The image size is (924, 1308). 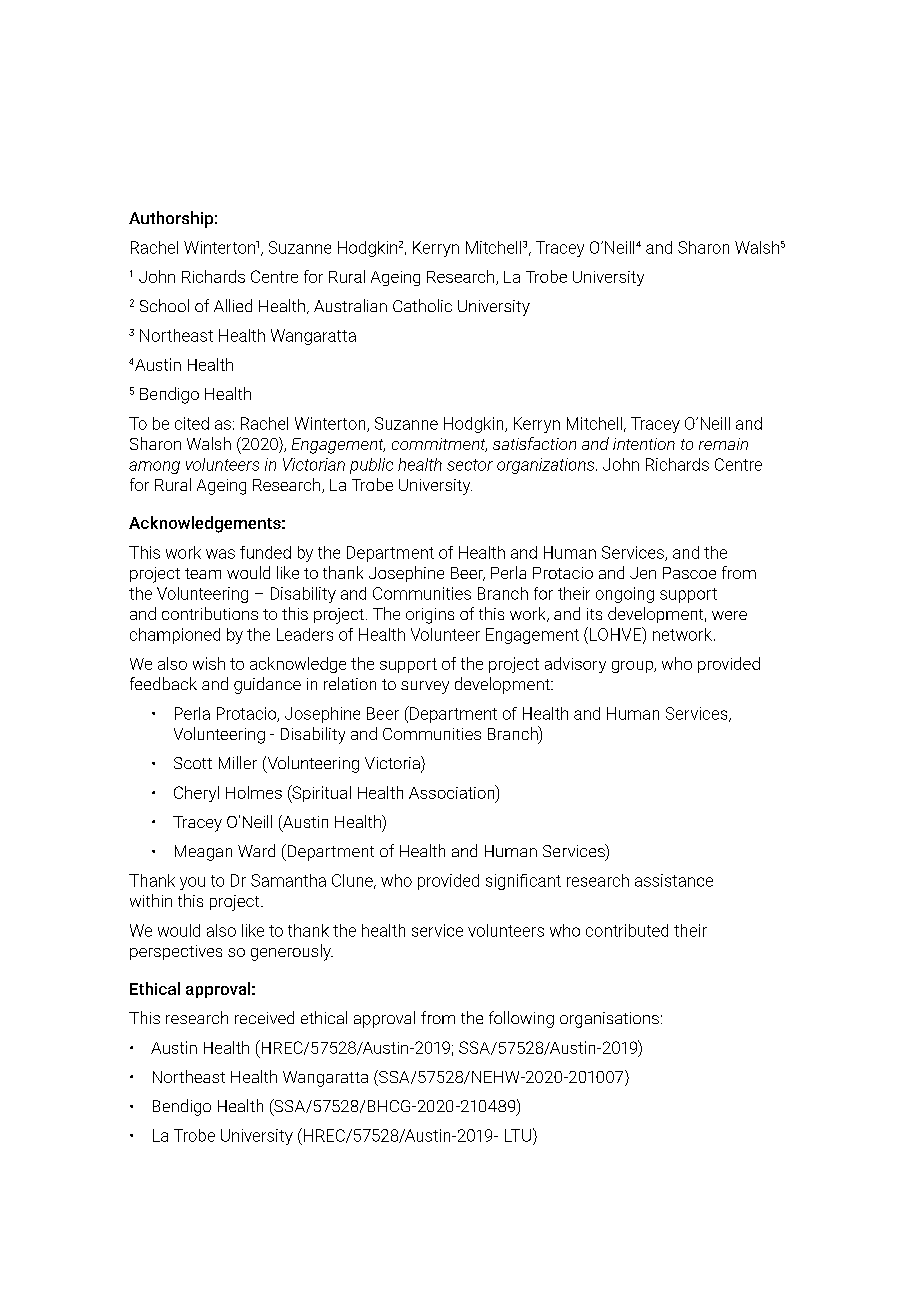 What do you see at coordinates (264, 1017) in the screenshot?
I see `received` at bounding box center [264, 1017].
